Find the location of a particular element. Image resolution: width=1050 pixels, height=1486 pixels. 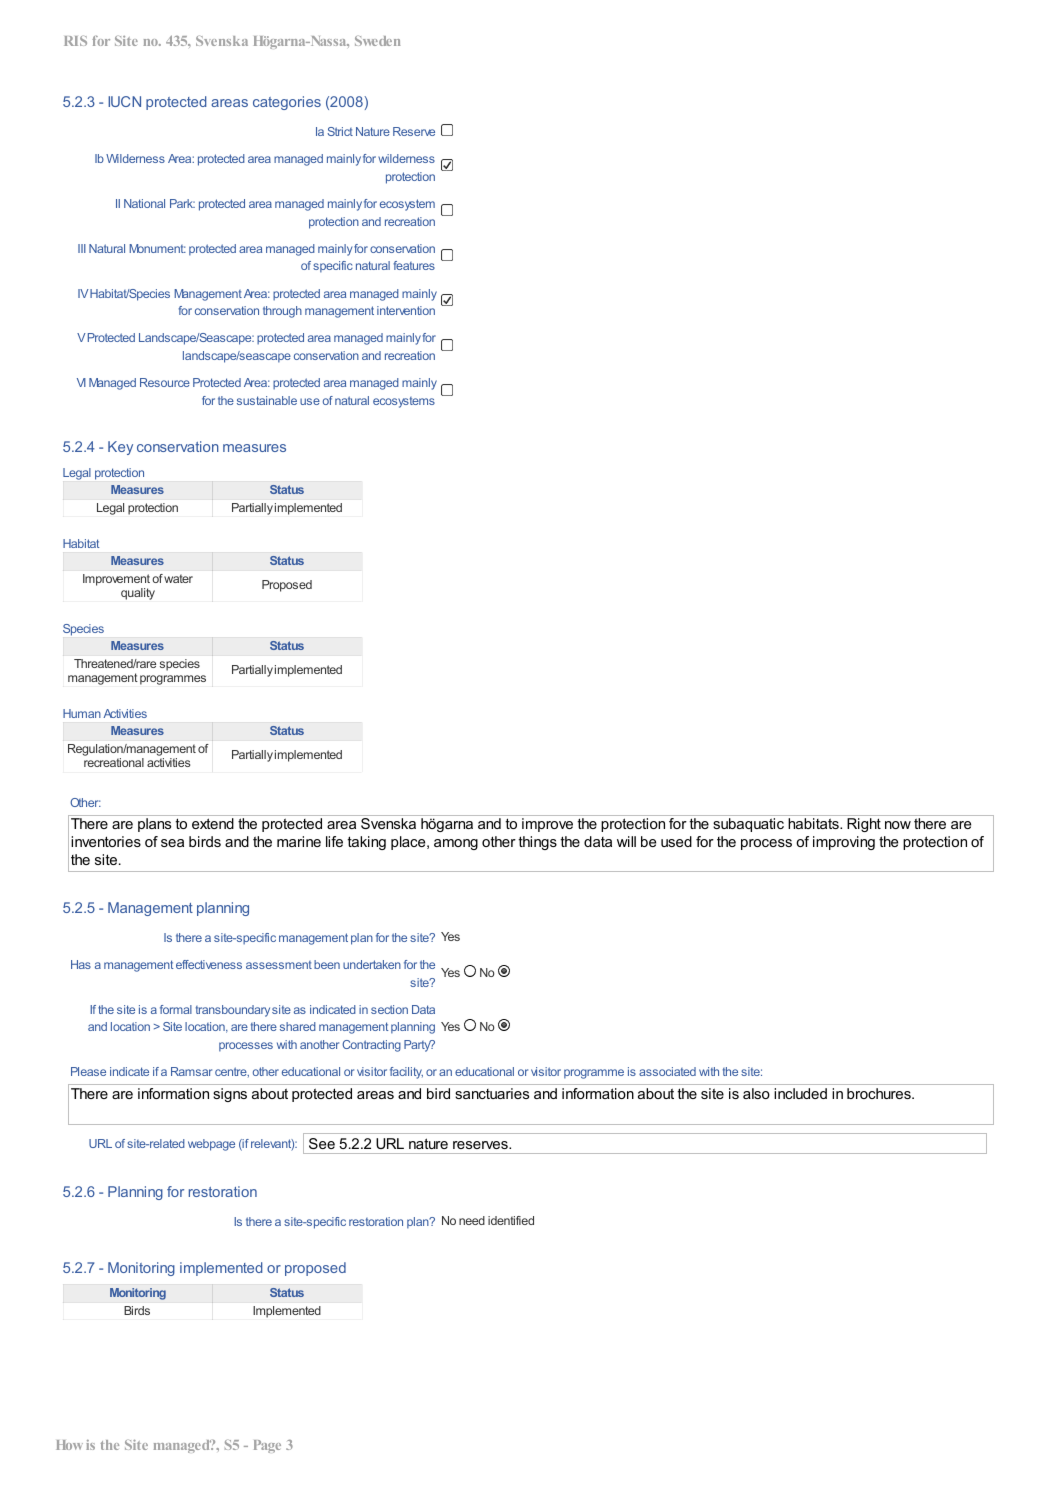

improving is located at coordinates (844, 843).
